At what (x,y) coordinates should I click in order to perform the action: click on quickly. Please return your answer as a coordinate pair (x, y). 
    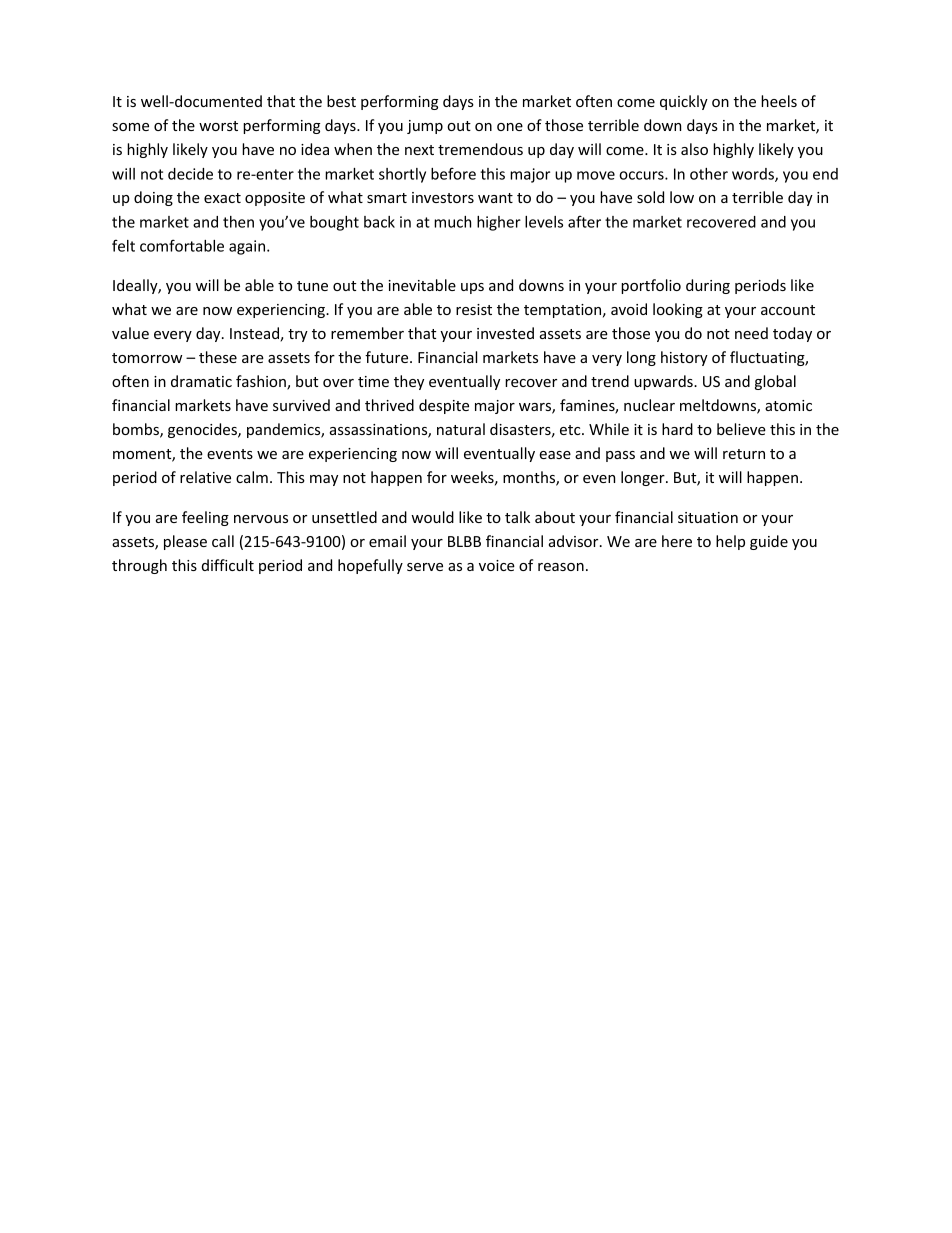
    Looking at the image, I should click on (684, 102).
